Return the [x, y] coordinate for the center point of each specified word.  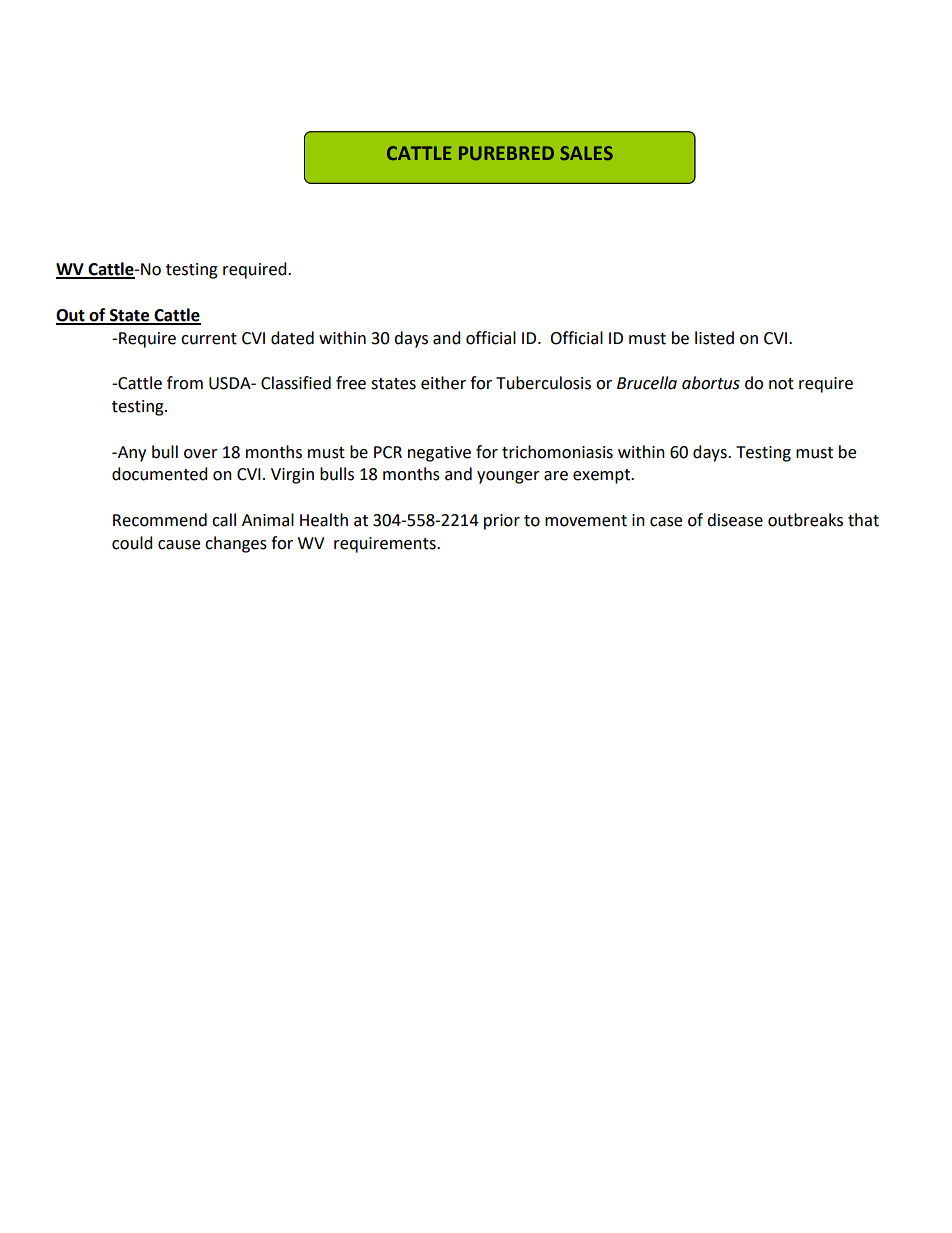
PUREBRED [506, 153]
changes [236, 544]
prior [502, 522]
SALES [586, 153]
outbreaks [805, 520]
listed [714, 338]
